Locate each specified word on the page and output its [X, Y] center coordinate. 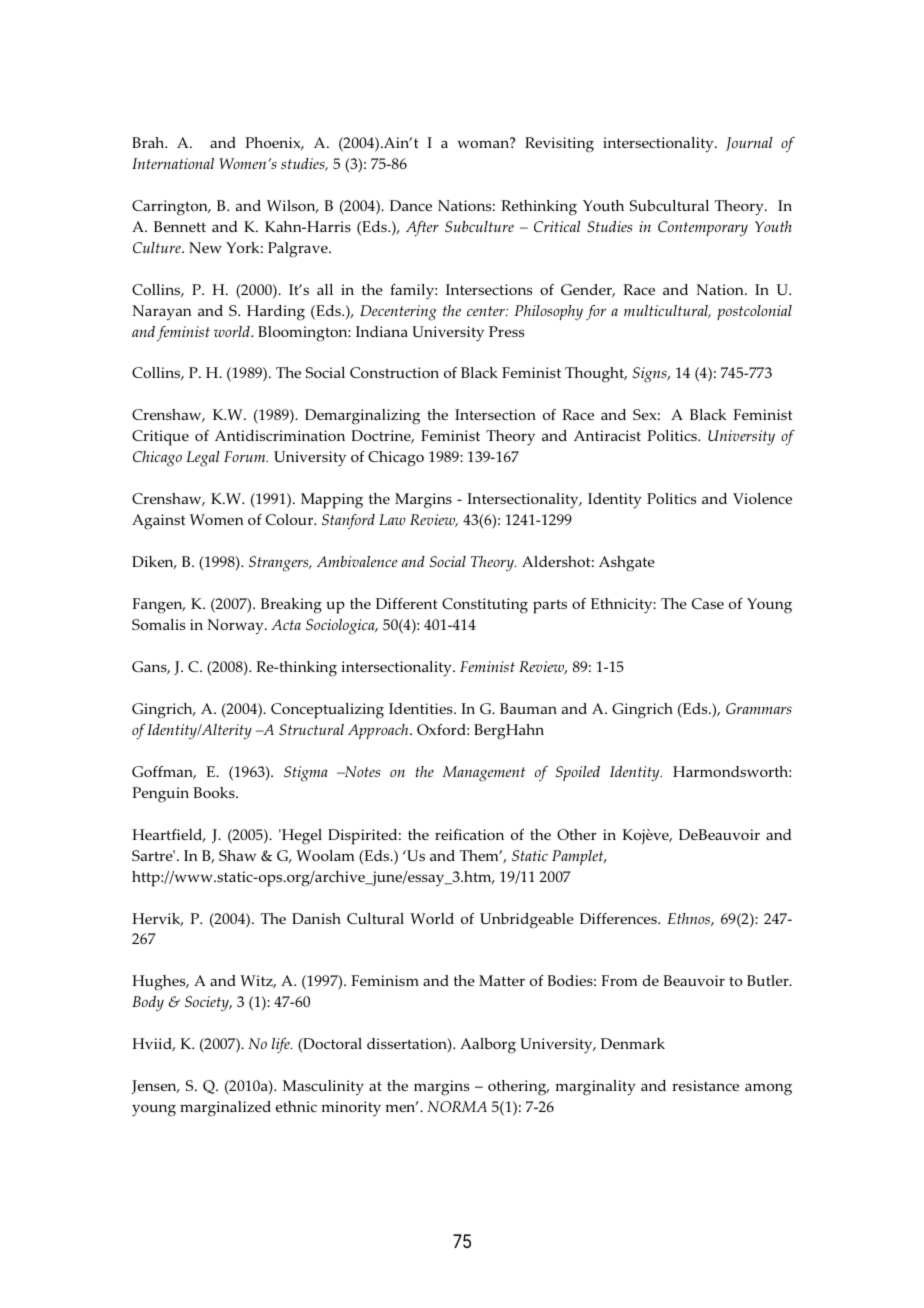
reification [469, 834]
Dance [411, 205]
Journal [749, 144]
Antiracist [607, 435]
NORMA [457, 1106]
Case [708, 603]
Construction [394, 372]
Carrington [171, 208]
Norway [237, 627]
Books [215, 792]
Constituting [485, 606]
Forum [246, 456]
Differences [619, 918]
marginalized [225, 1109]
